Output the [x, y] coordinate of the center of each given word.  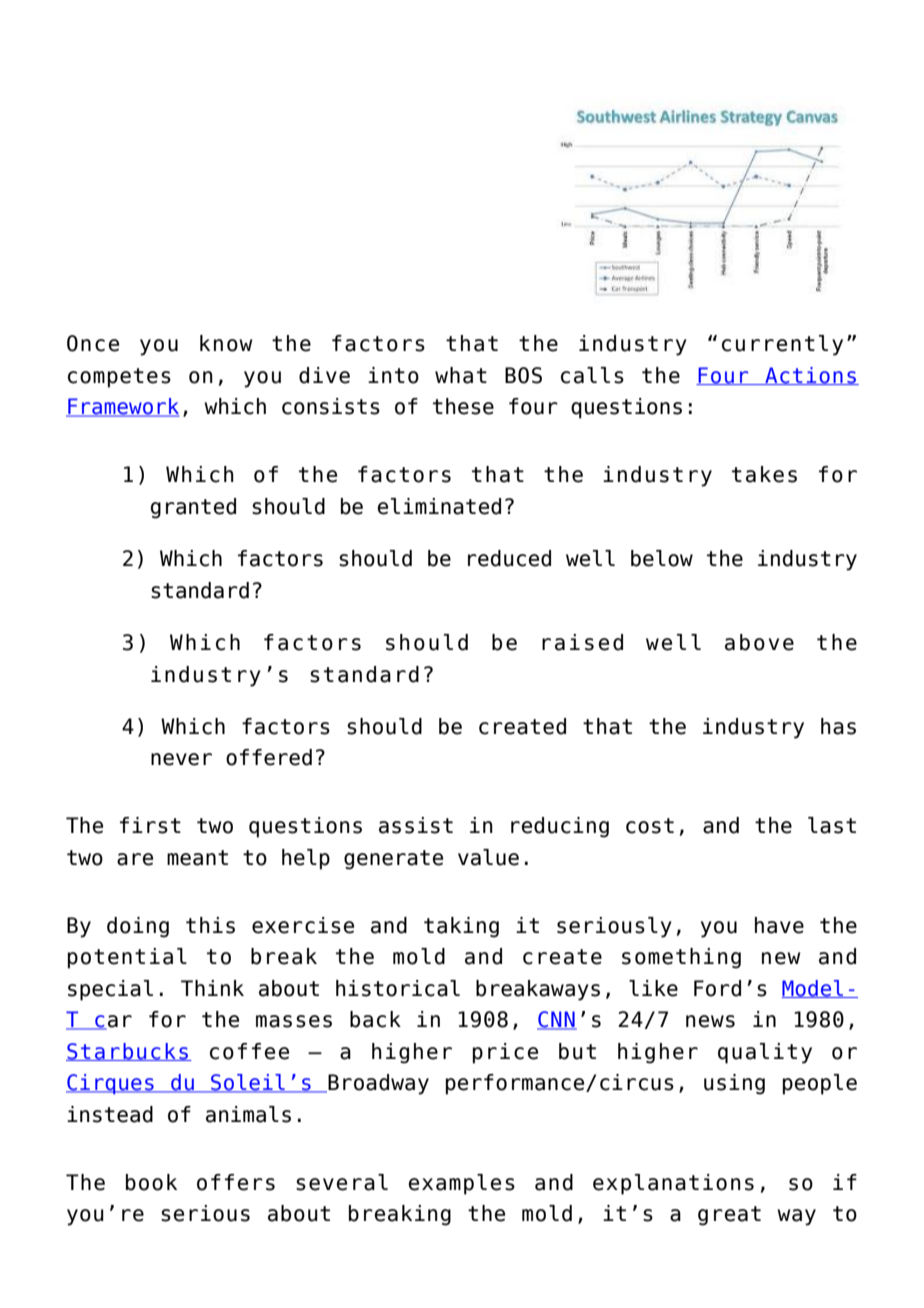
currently [782, 345]
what [461, 375]
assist [416, 825]
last [832, 825]
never [181, 759]
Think [212, 988]
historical [398, 988]
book [151, 1182]
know [226, 343]
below [662, 558]
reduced [509, 558]
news [710, 1021]
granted [193, 508]
